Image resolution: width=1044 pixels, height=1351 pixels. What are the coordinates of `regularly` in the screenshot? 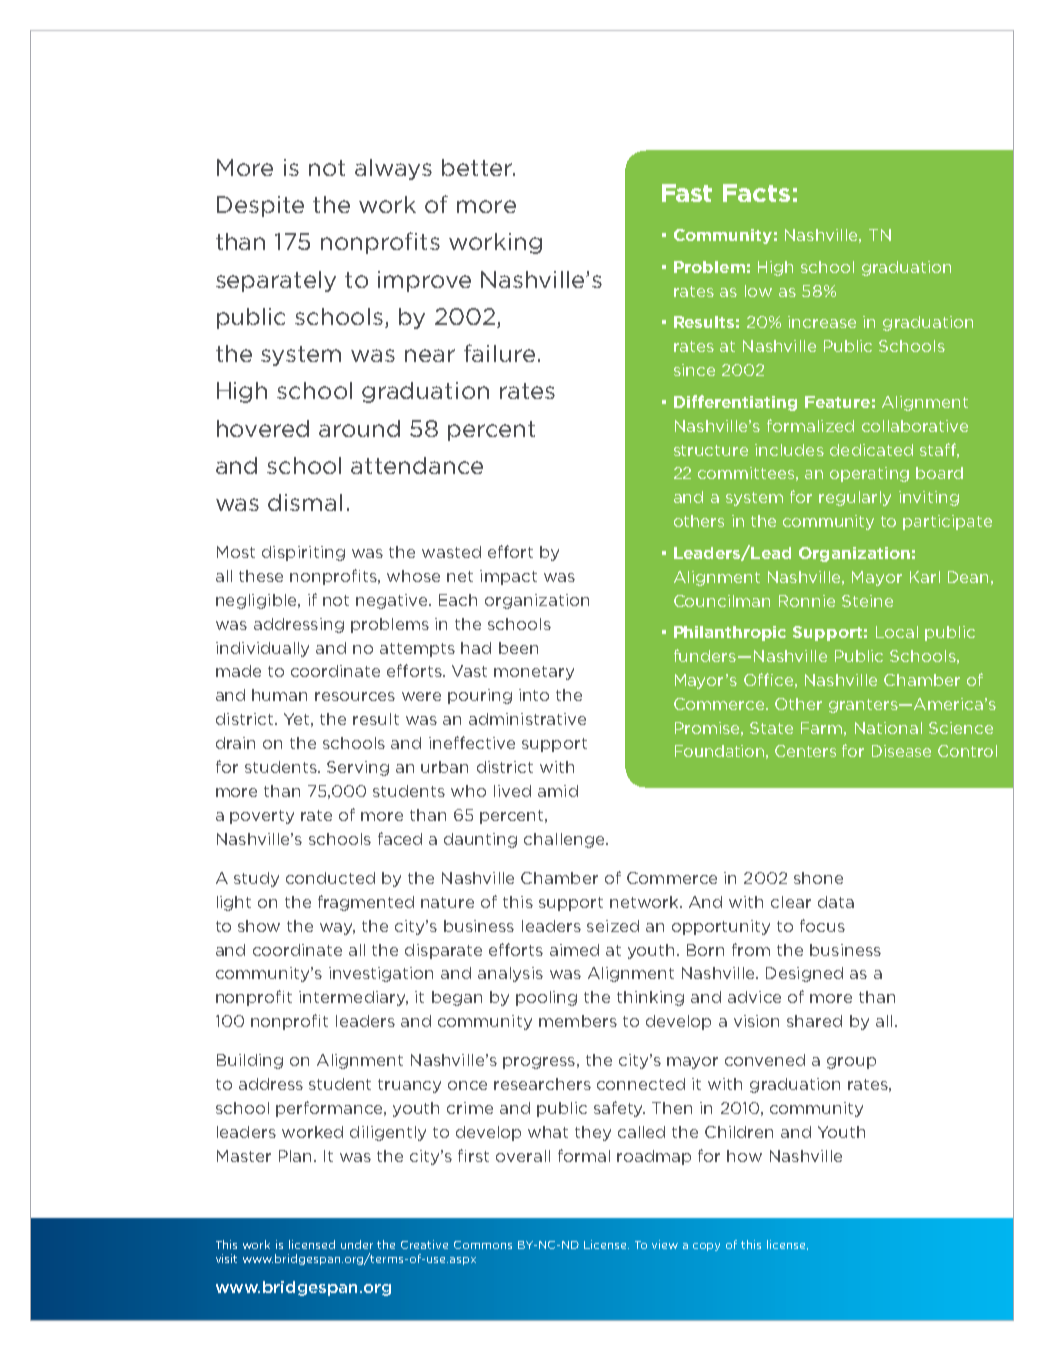 It's located at (855, 498).
